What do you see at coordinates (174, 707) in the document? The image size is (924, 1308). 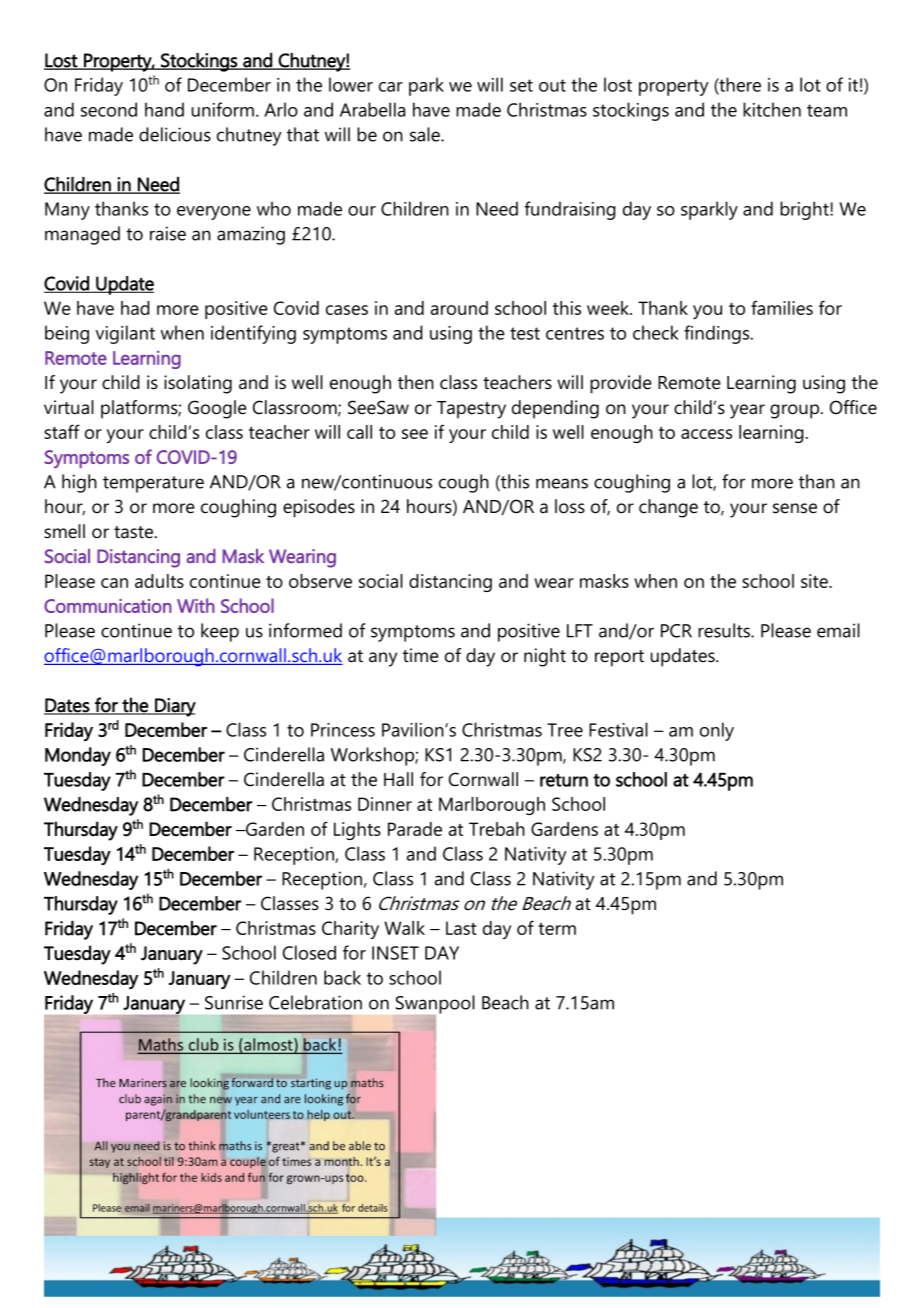 I see `Diary` at bounding box center [174, 707].
